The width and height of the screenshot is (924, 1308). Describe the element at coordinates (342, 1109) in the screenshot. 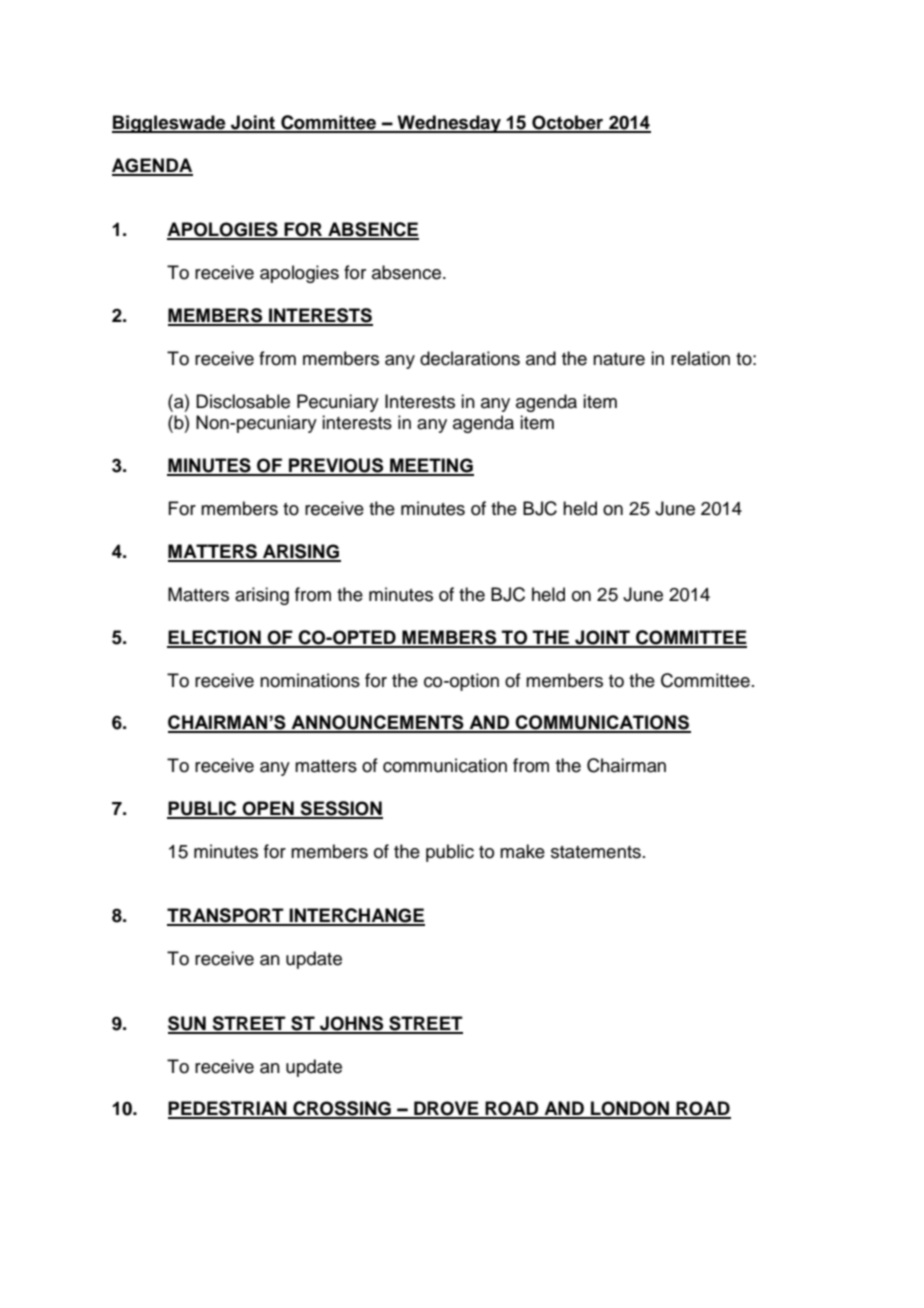

I see `CROSSING` at that location.
